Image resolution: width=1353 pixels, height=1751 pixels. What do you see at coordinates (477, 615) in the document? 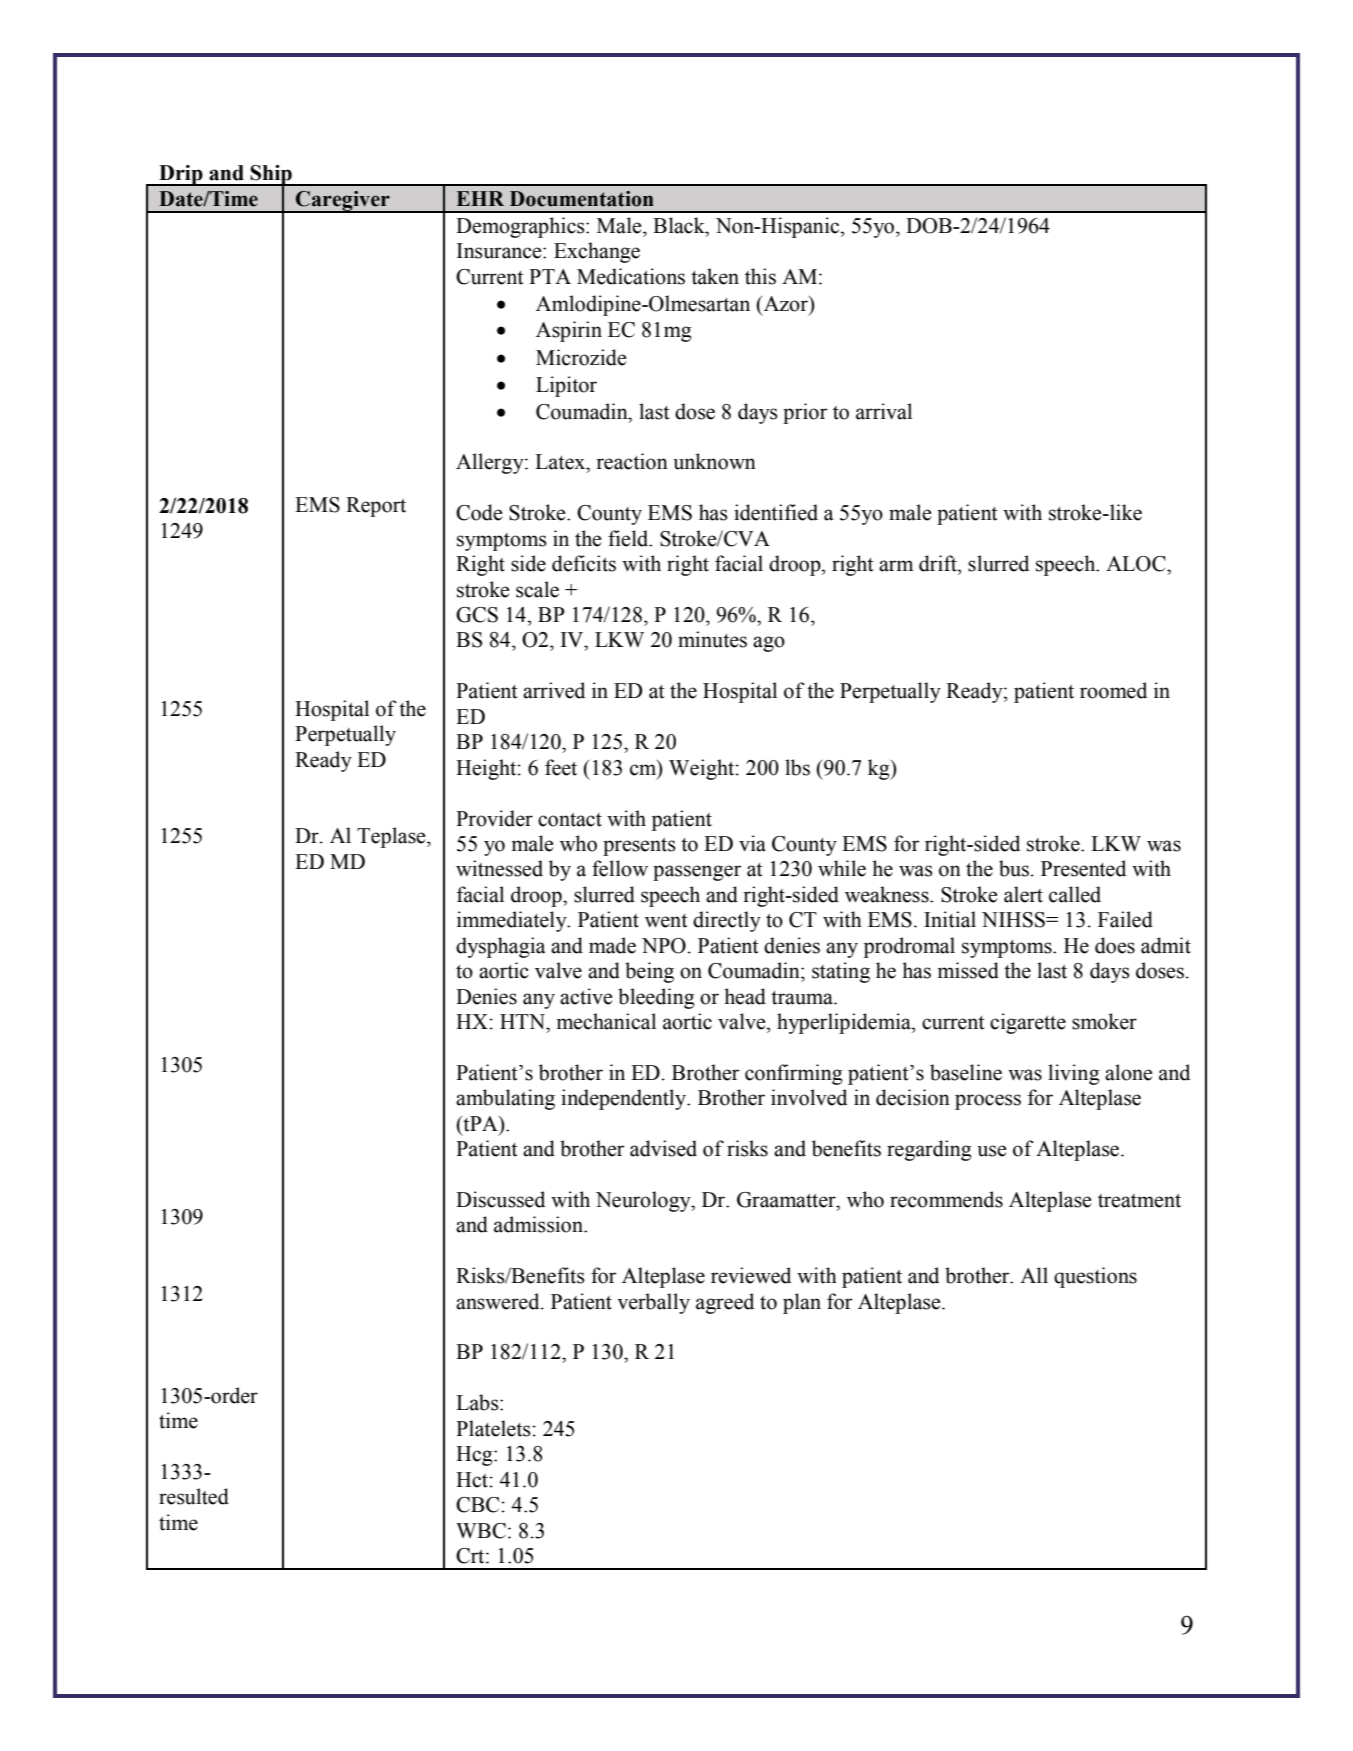
I see `GCS` at bounding box center [477, 615].
